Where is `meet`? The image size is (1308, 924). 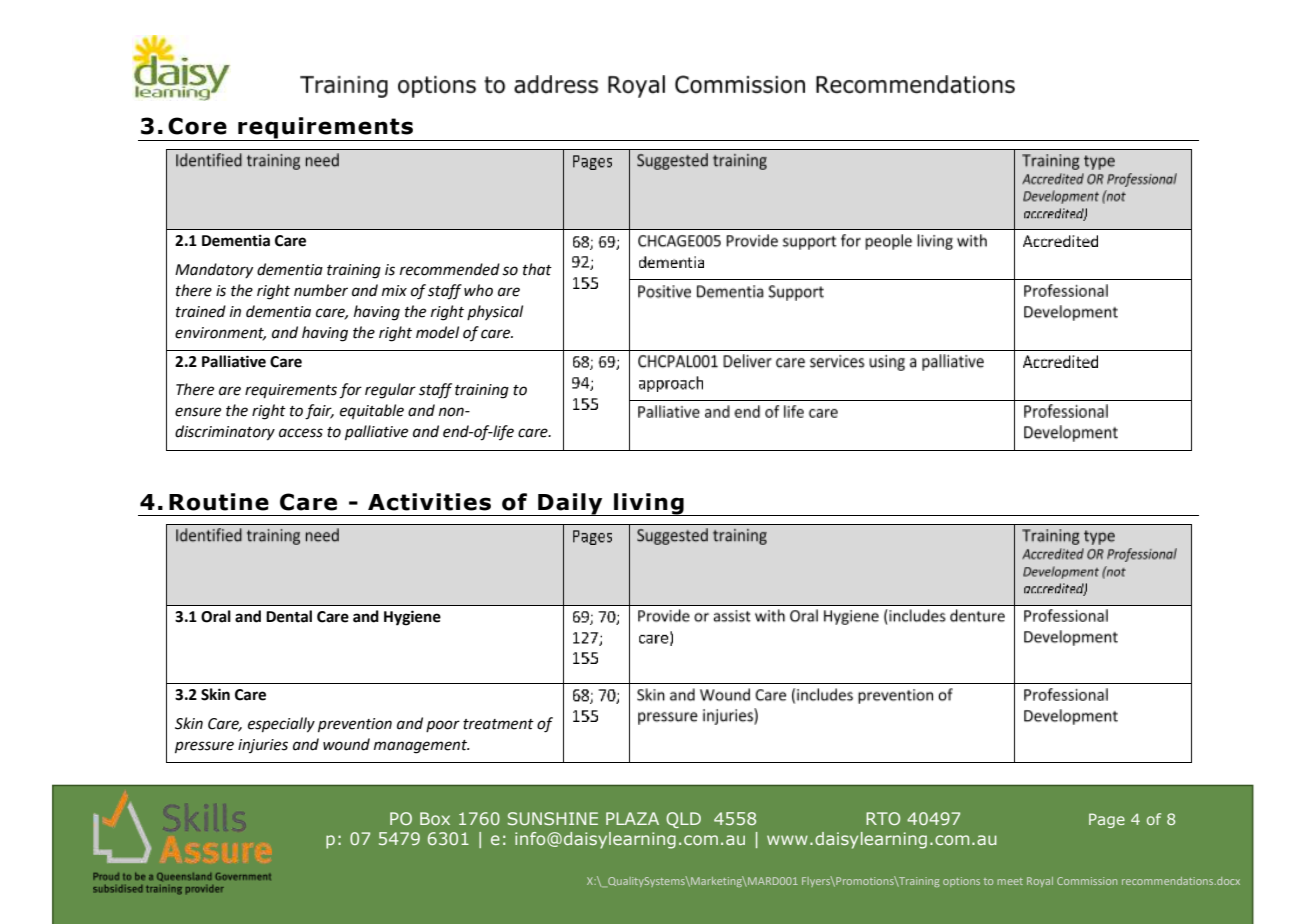
meet is located at coordinates (1010, 881).
